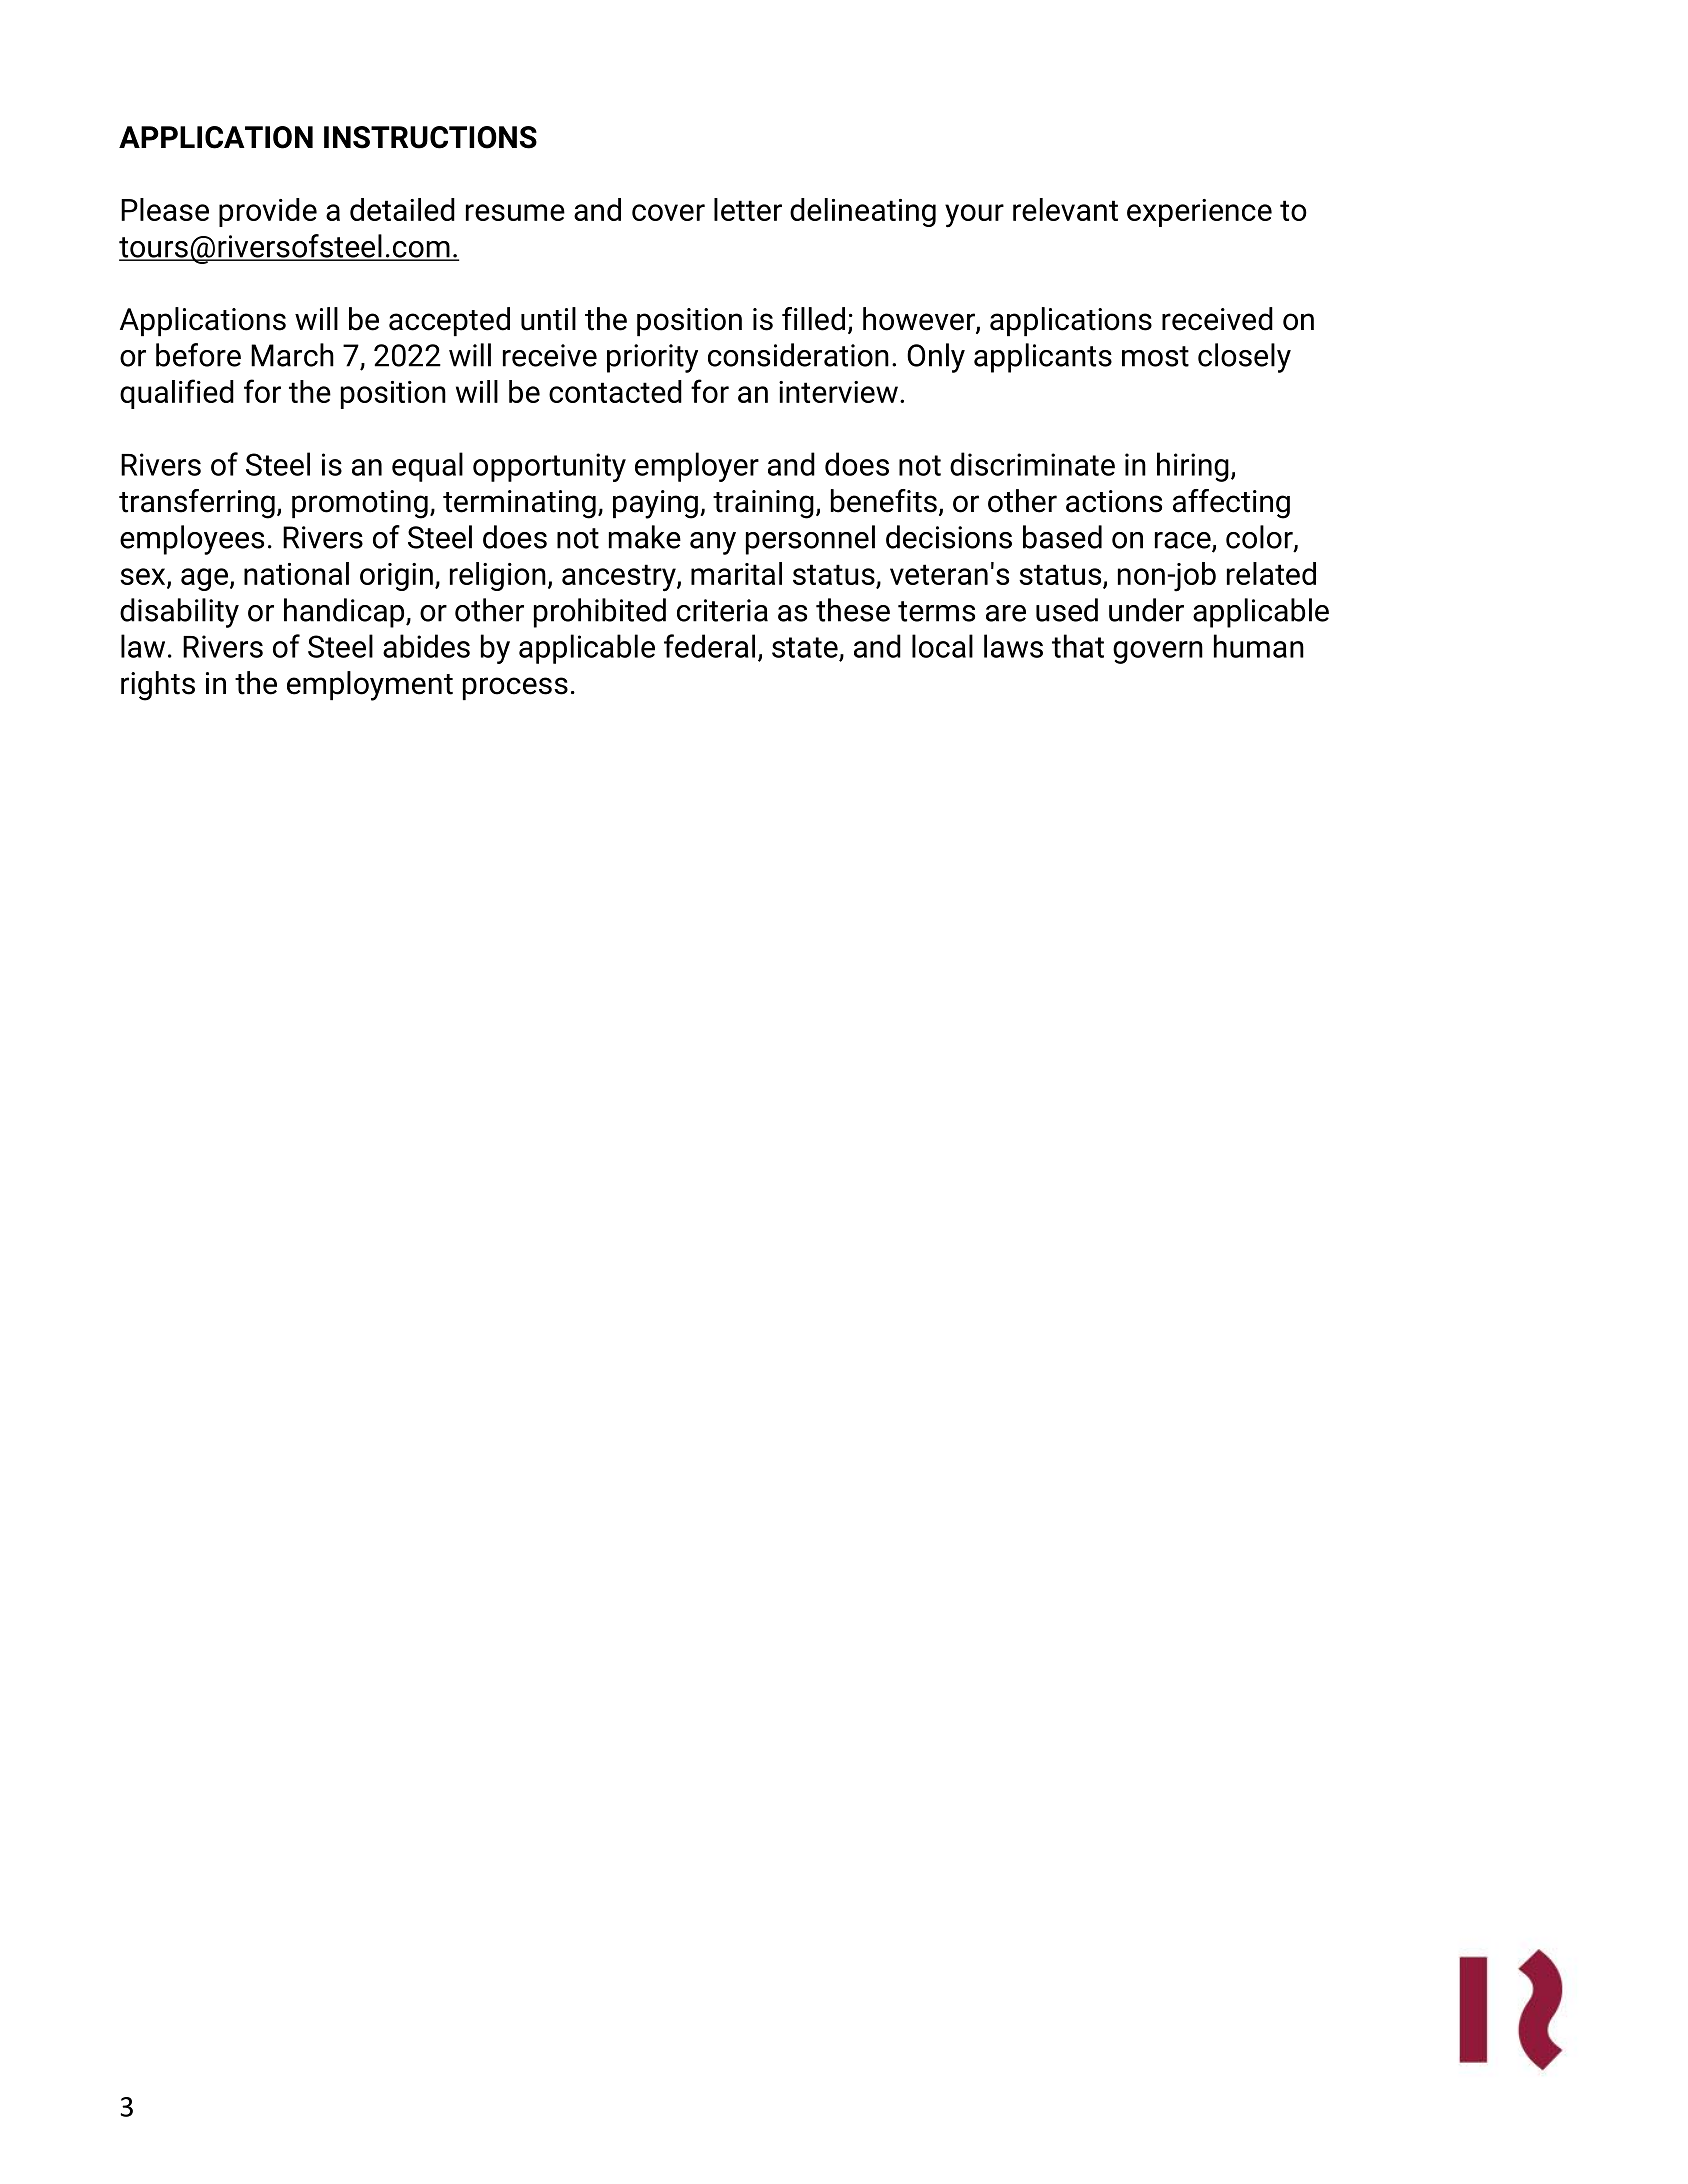 Image resolution: width=1688 pixels, height=2184 pixels. What do you see at coordinates (1158, 652) in the screenshot?
I see `govern` at bounding box center [1158, 652].
